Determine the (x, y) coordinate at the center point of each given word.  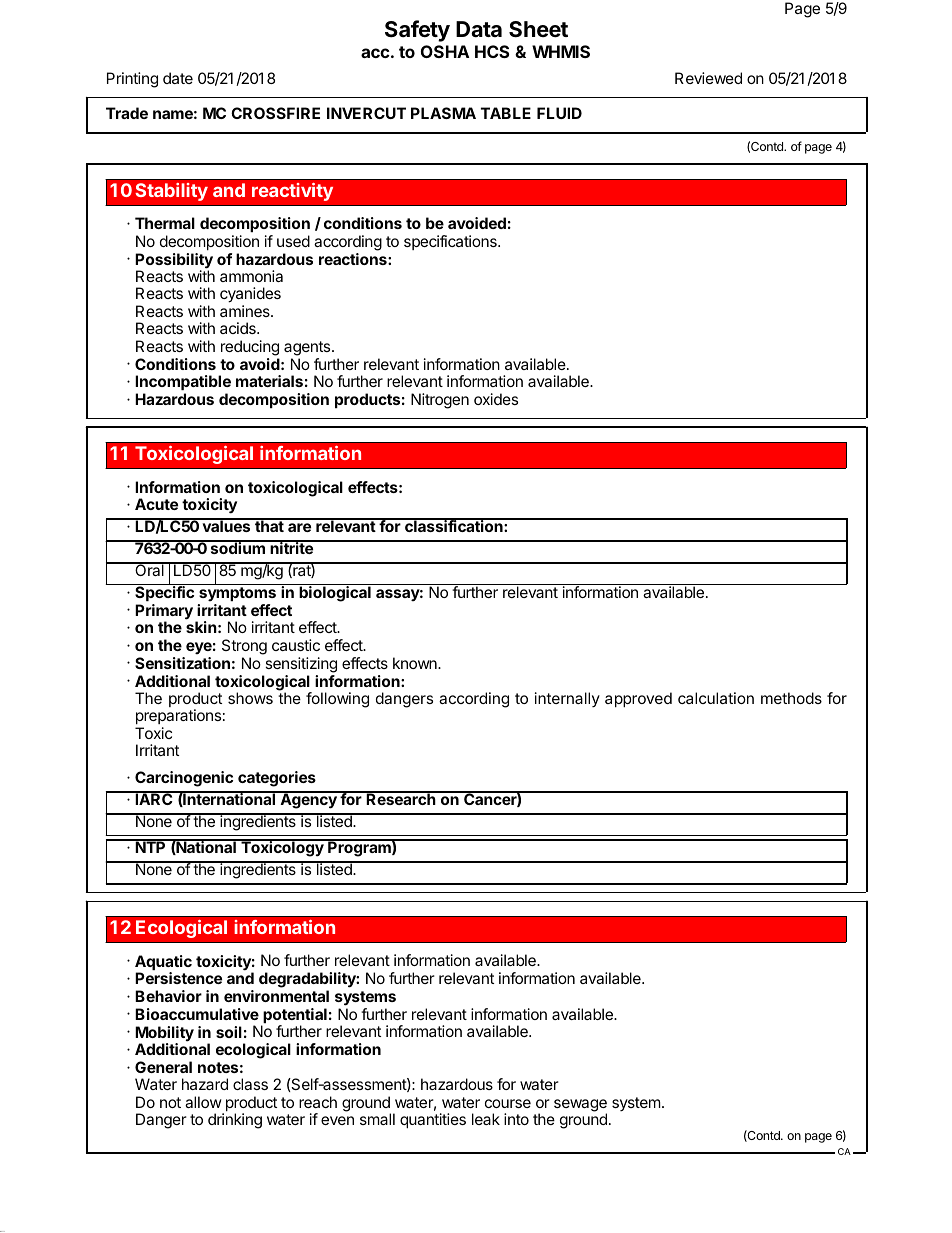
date (178, 78)
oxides (496, 399)
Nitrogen (440, 401)
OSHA (445, 51)
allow (203, 1102)
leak (486, 1119)
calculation (716, 698)
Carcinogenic (184, 779)
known (416, 663)
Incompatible (183, 384)
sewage (580, 1106)
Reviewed (708, 78)
